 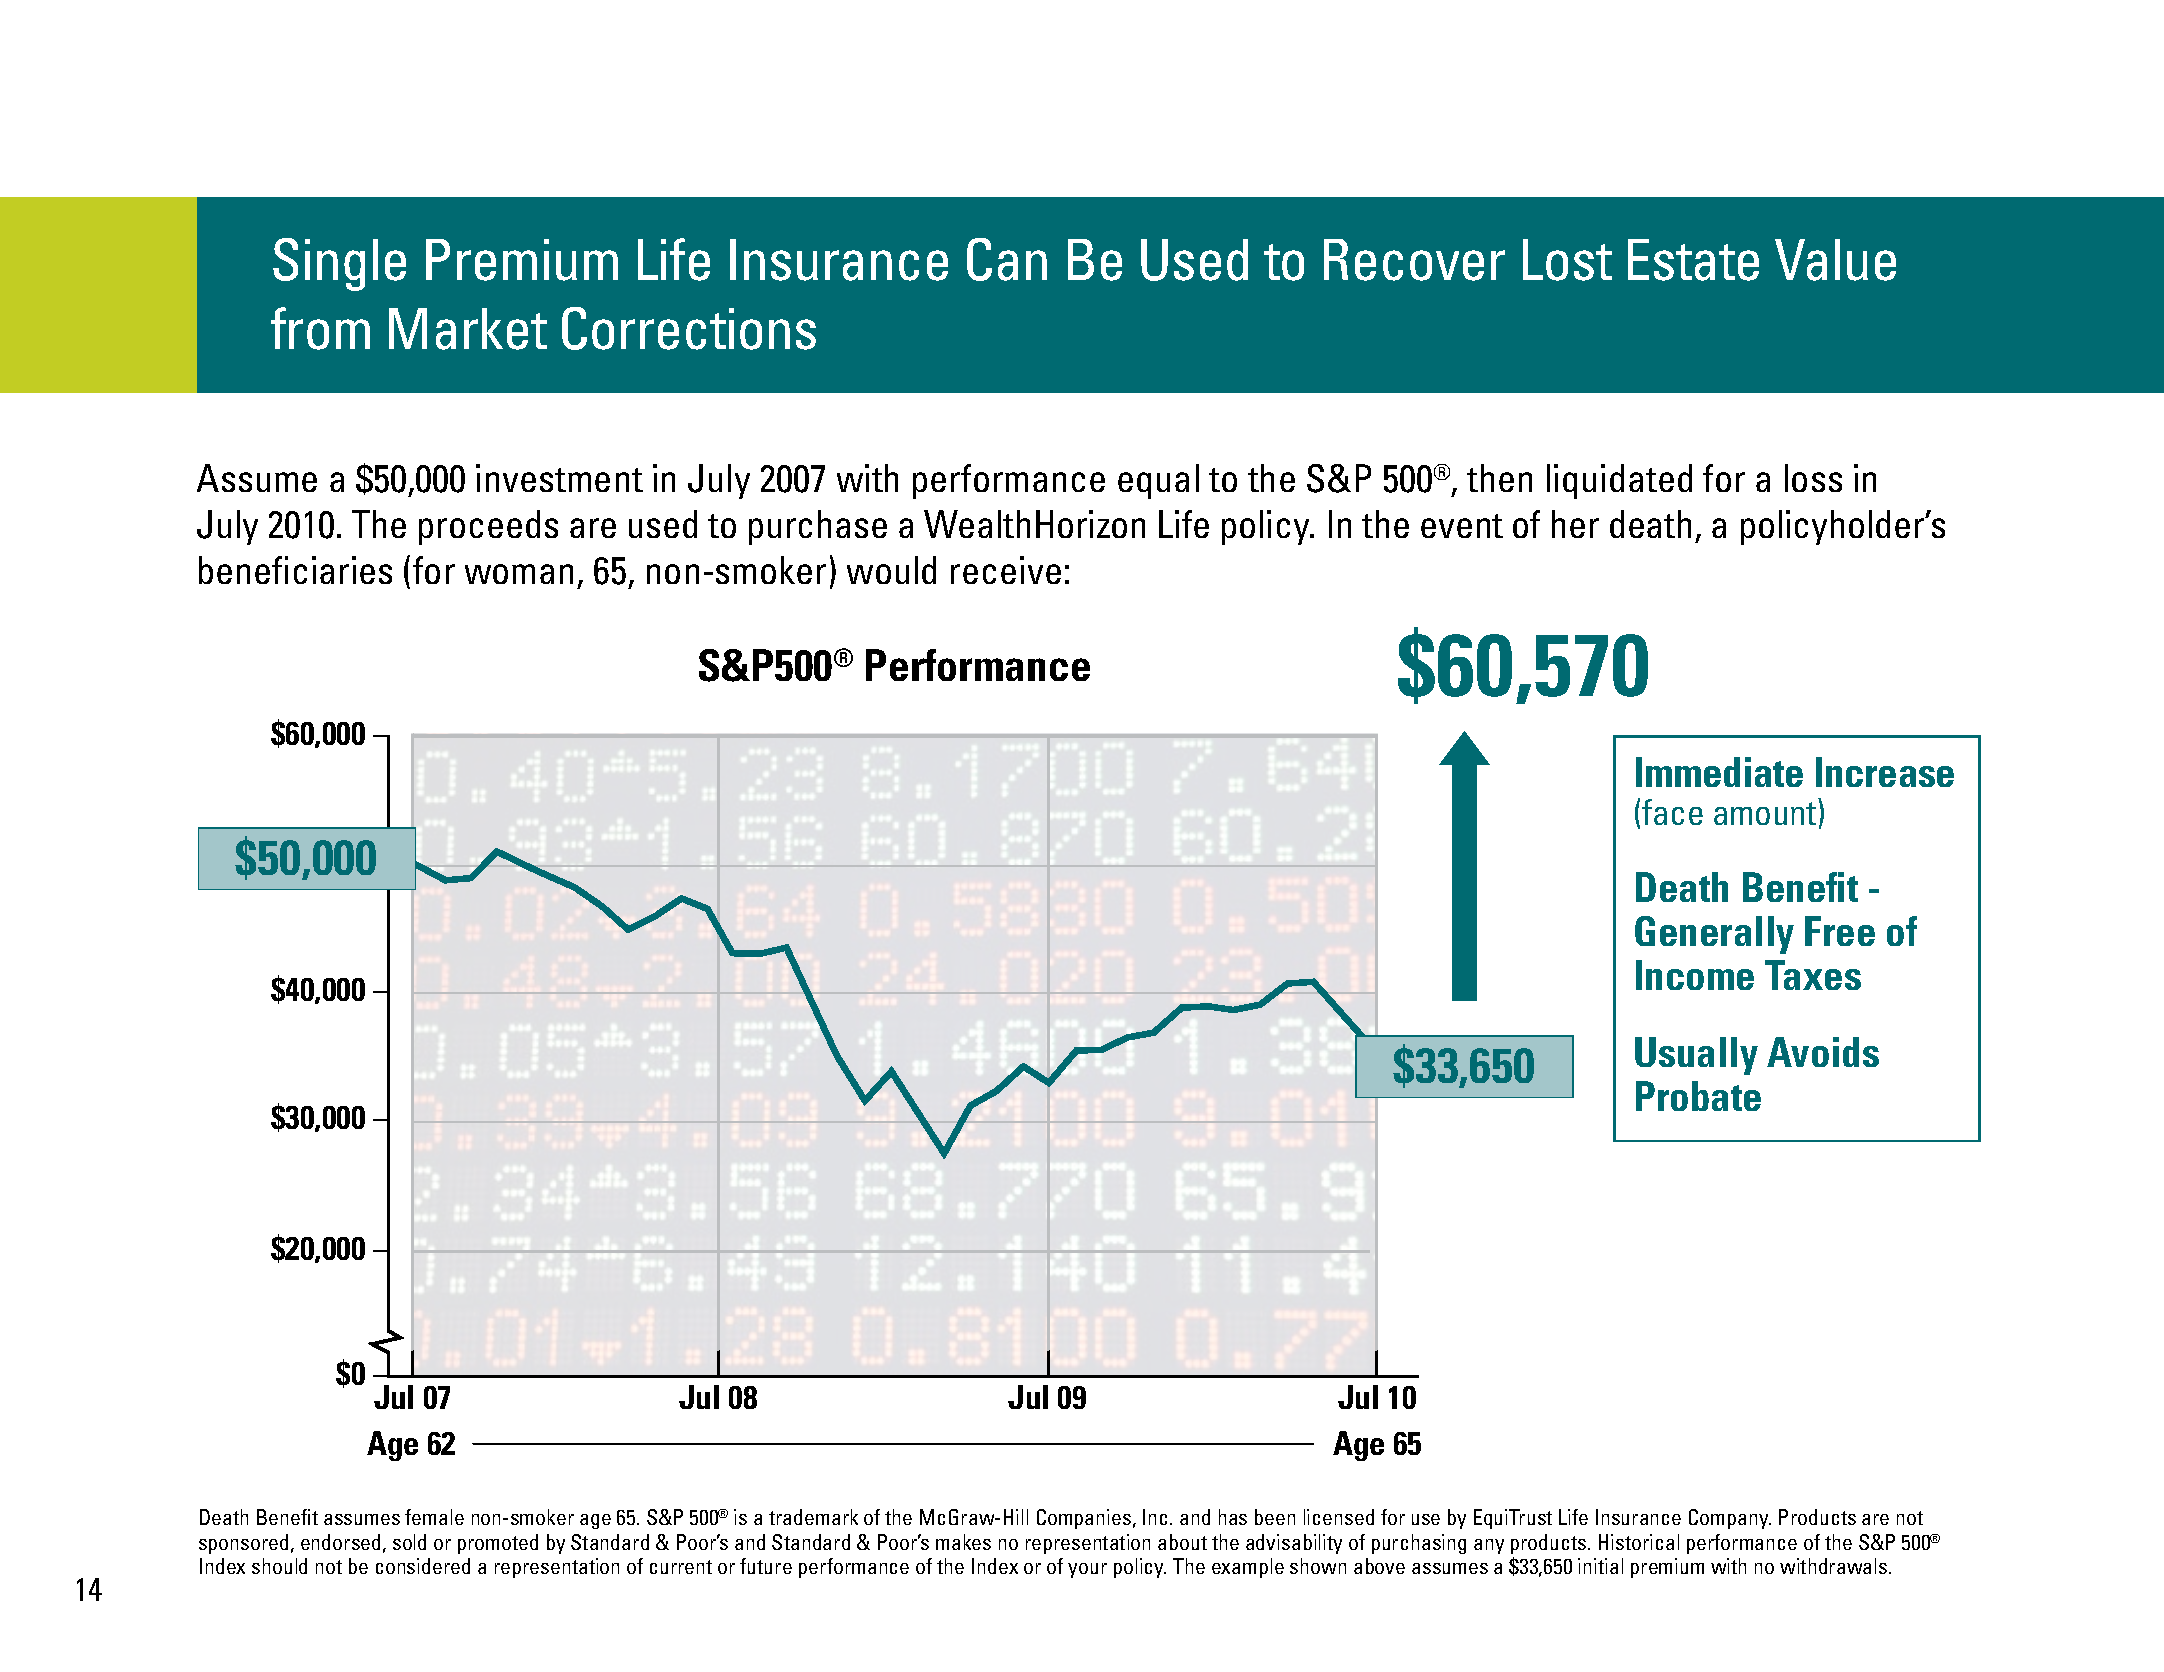 I want to click on Estate, so click(x=1693, y=260).
